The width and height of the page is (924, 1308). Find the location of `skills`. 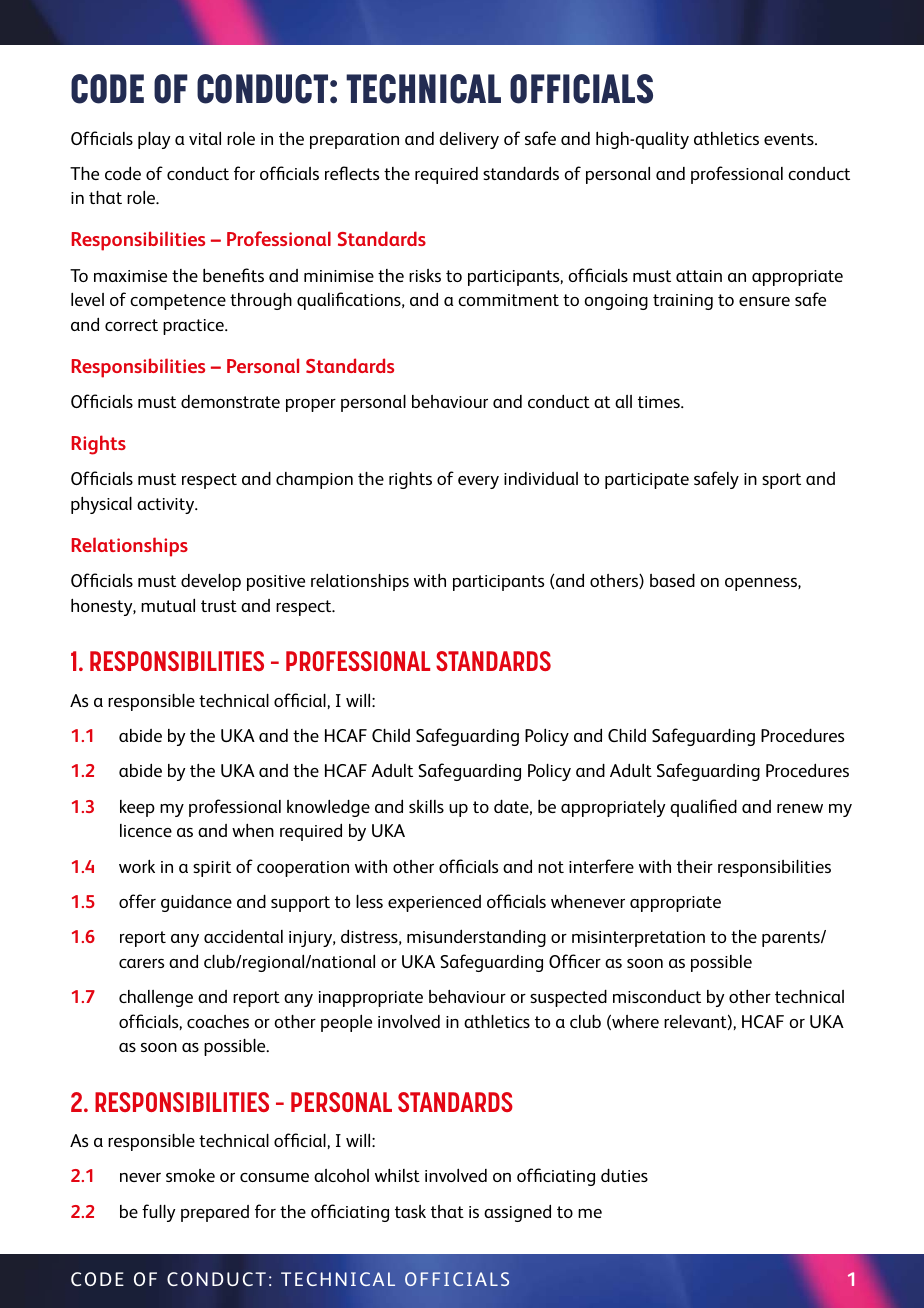

skills is located at coordinates (426, 806).
